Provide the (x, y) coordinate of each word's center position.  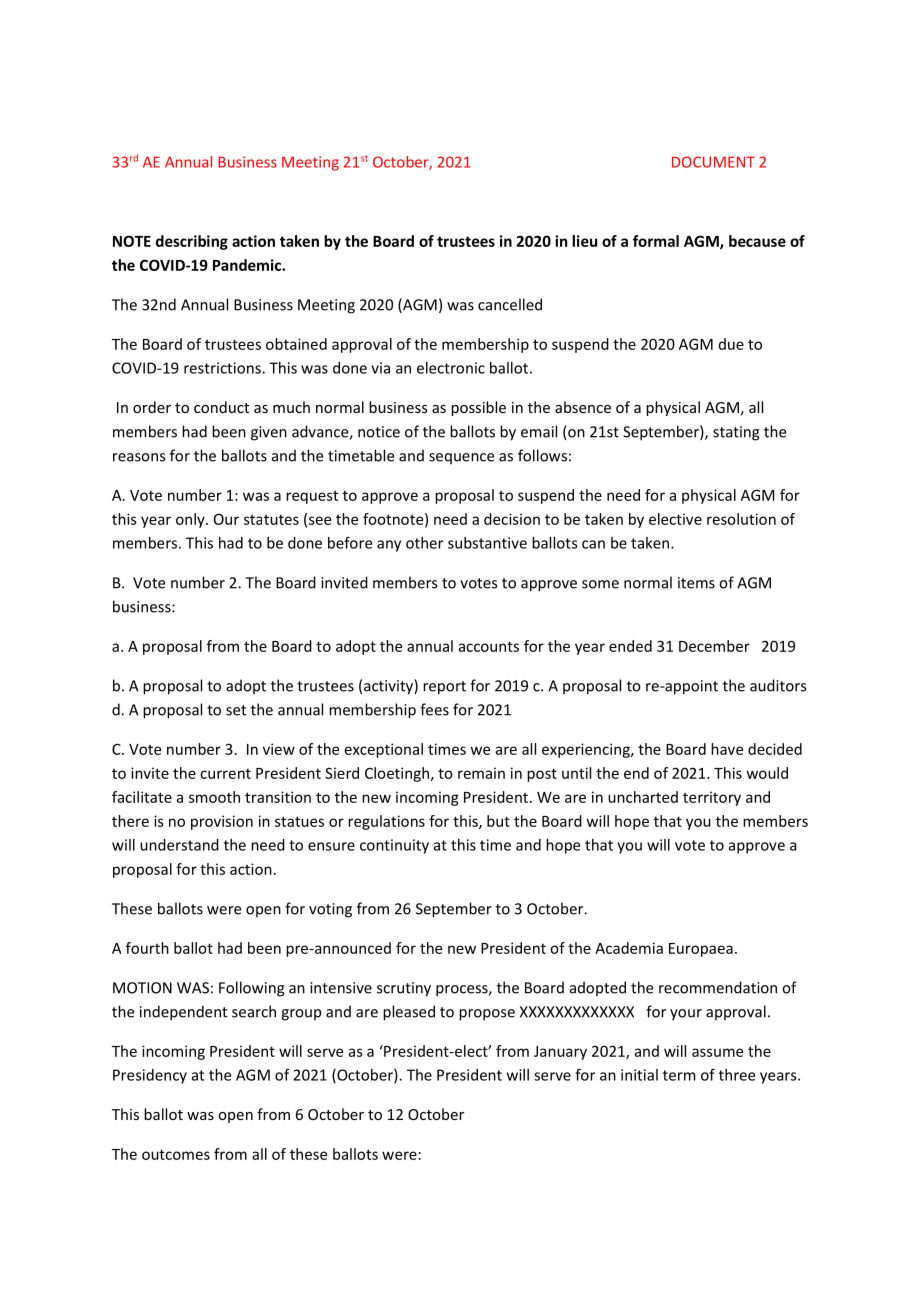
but (498, 821)
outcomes (176, 1154)
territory (712, 798)
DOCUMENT (713, 162)
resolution (741, 519)
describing (192, 242)
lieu (584, 241)
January (560, 1053)
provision (222, 822)
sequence (461, 458)
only (191, 520)
